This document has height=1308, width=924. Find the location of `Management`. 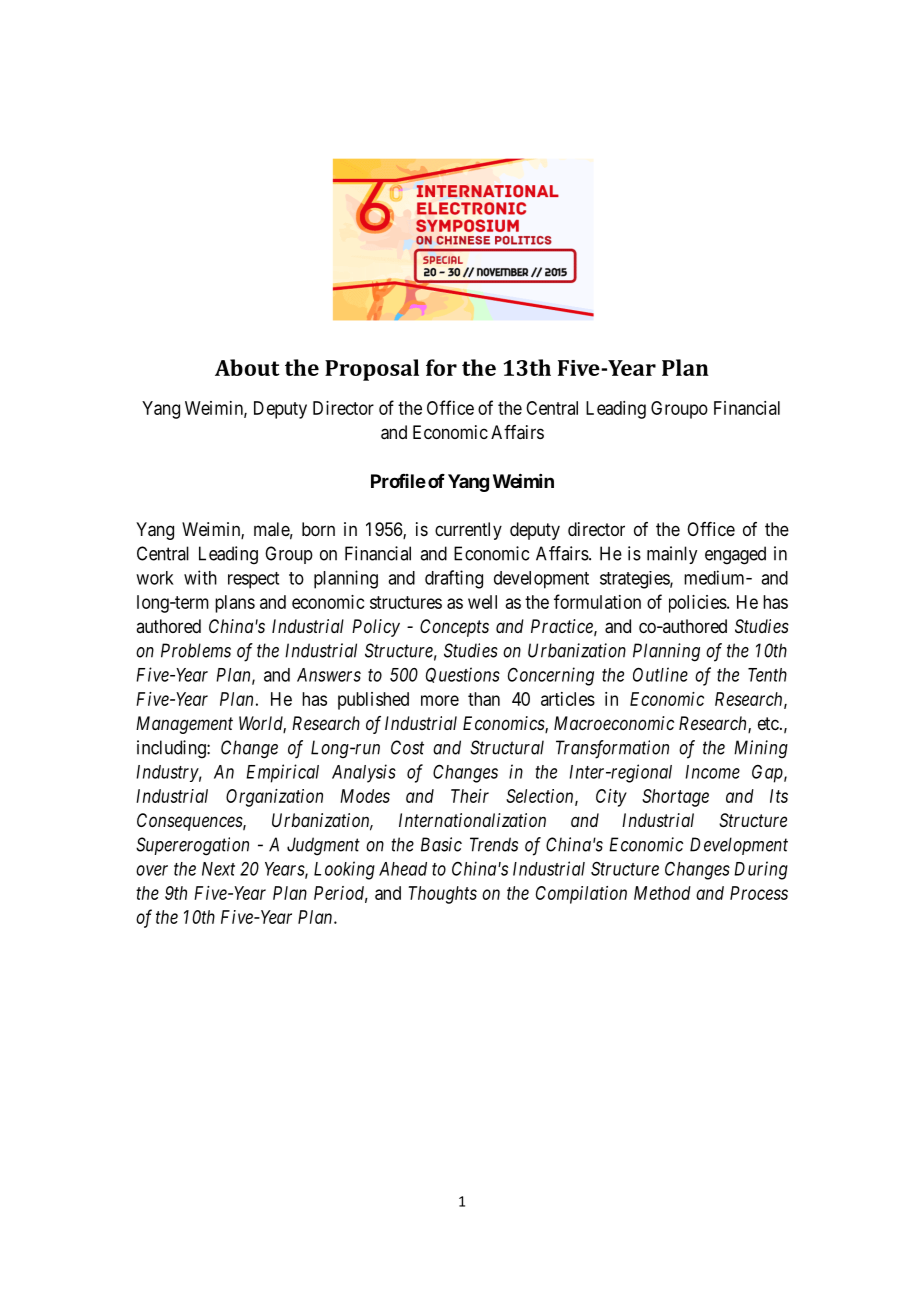

Management is located at coordinates (184, 725).
